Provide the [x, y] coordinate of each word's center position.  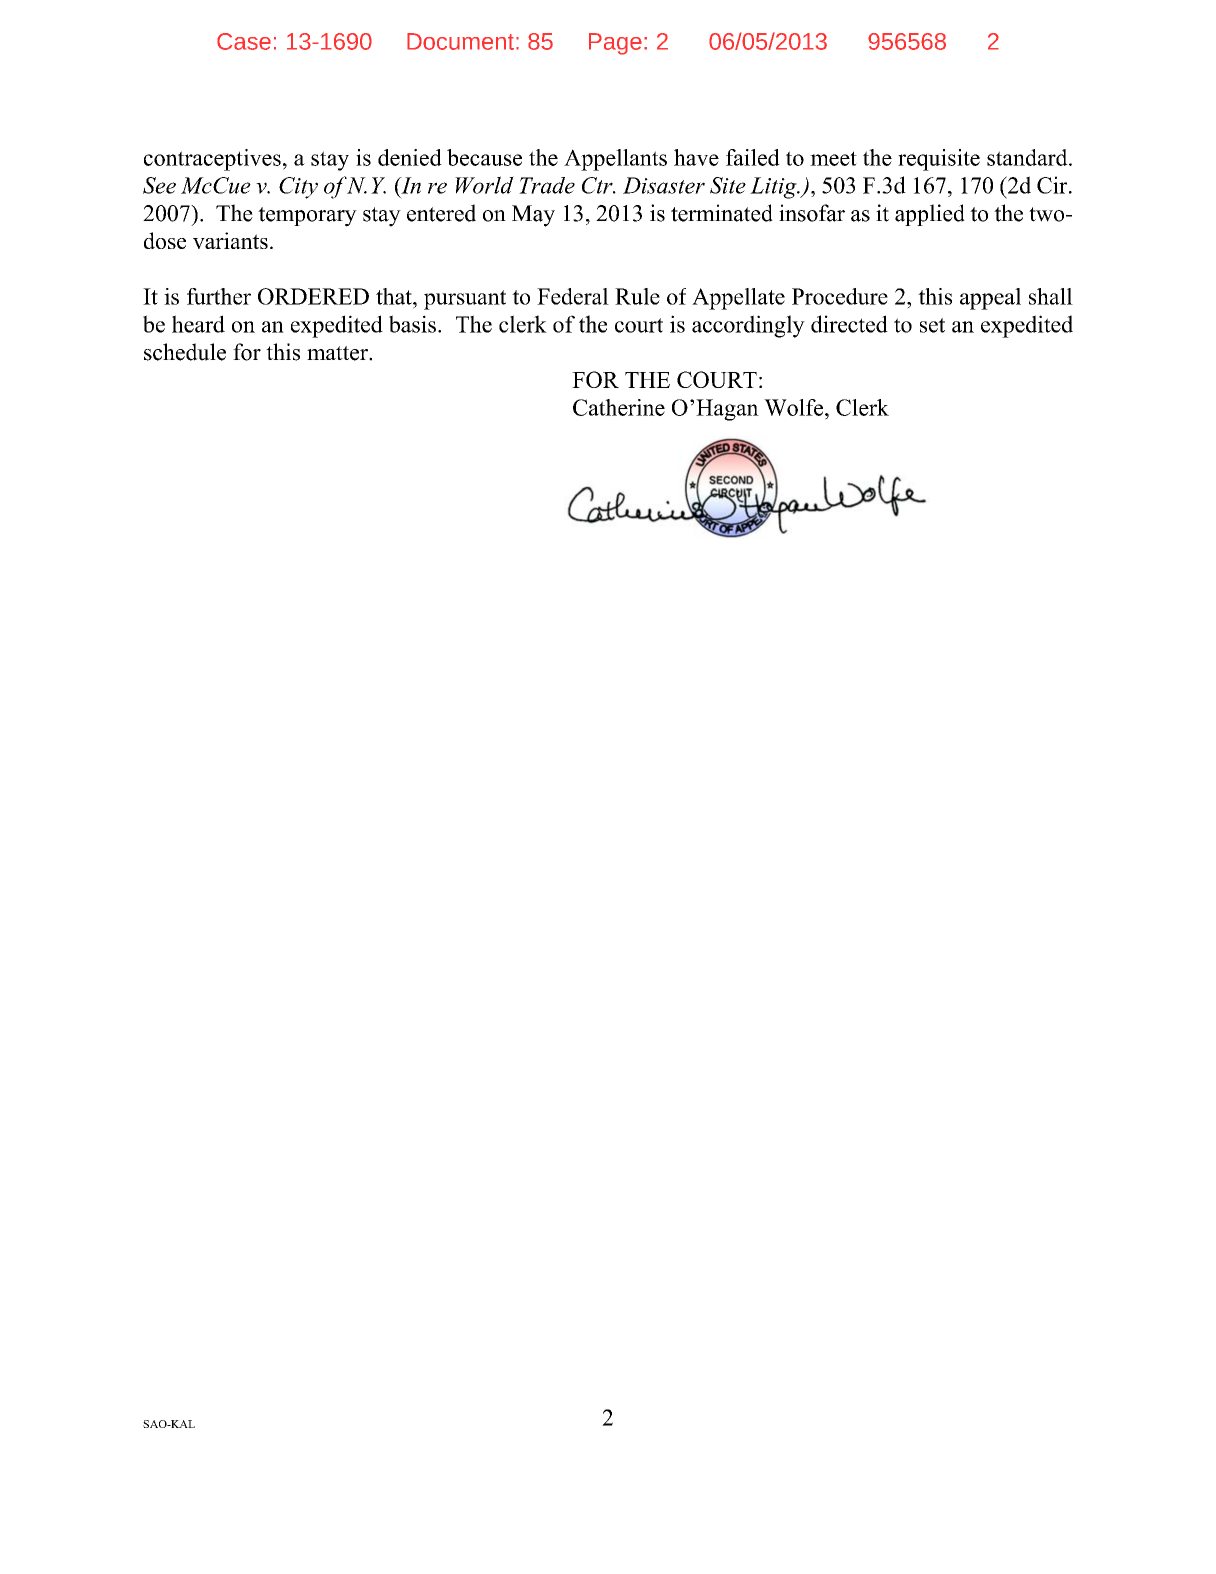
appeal [990, 299]
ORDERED [313, 296]
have [696, 157]
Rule [637, 296]
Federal [573, 296]
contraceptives [212, 160]
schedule [185, 352]
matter [338, 353]
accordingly [748, 326]
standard [1028, 157]
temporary [307, 217]
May [533, 216]
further [219, 296]
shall [1051, 296]
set [932, 325]
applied [930, 215]
